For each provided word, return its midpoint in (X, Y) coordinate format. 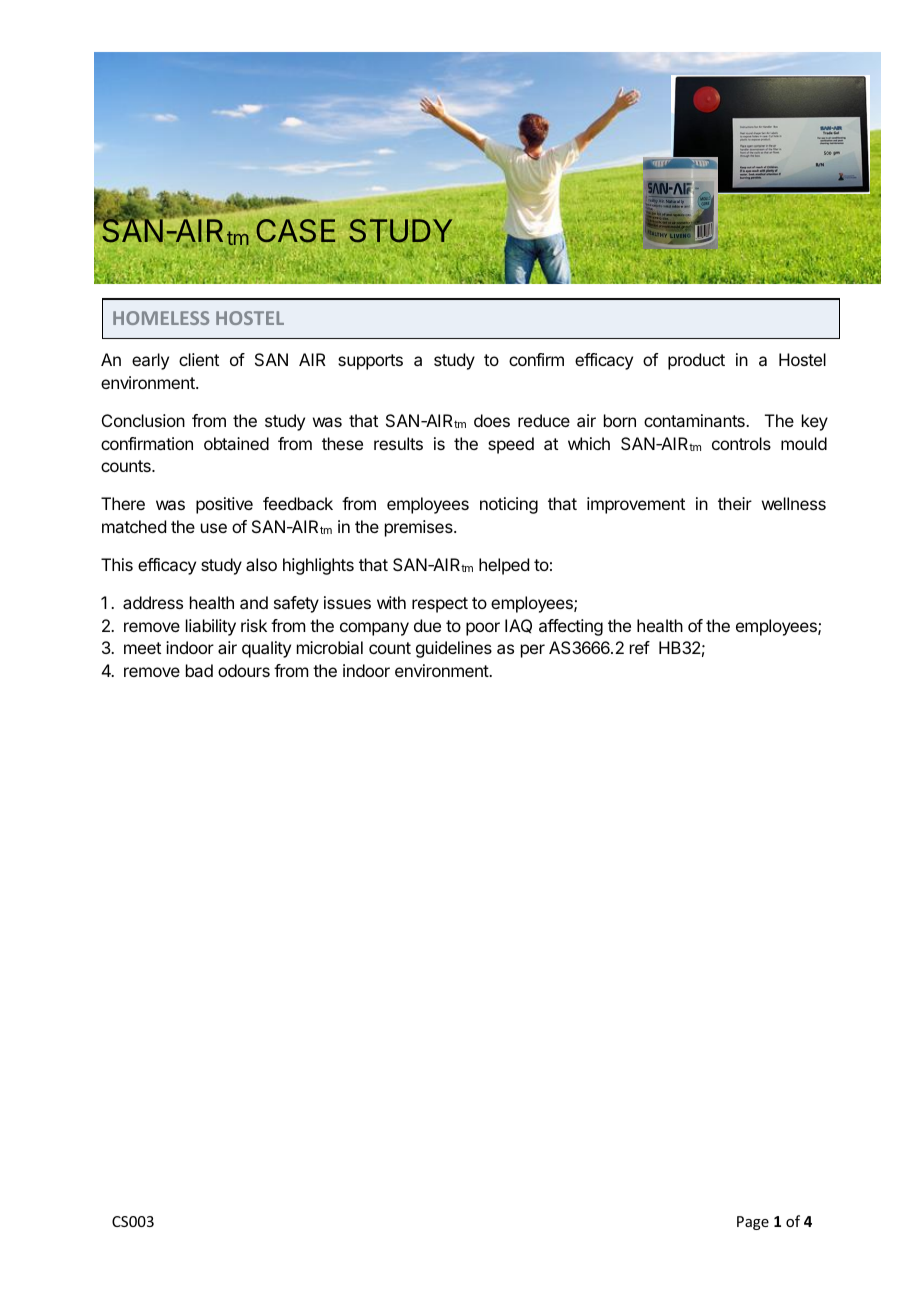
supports (370, 362)
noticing (509, 505)
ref (640, 647)
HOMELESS (161, 318)
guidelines (454, 649)
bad (199, 670)
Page (753, 1223)
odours (244, 670)
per (533, 651)
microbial (330, 647)
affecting (571, 627)
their (735, 503)
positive (224, 505)
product (696, 361)
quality (266, 649)
